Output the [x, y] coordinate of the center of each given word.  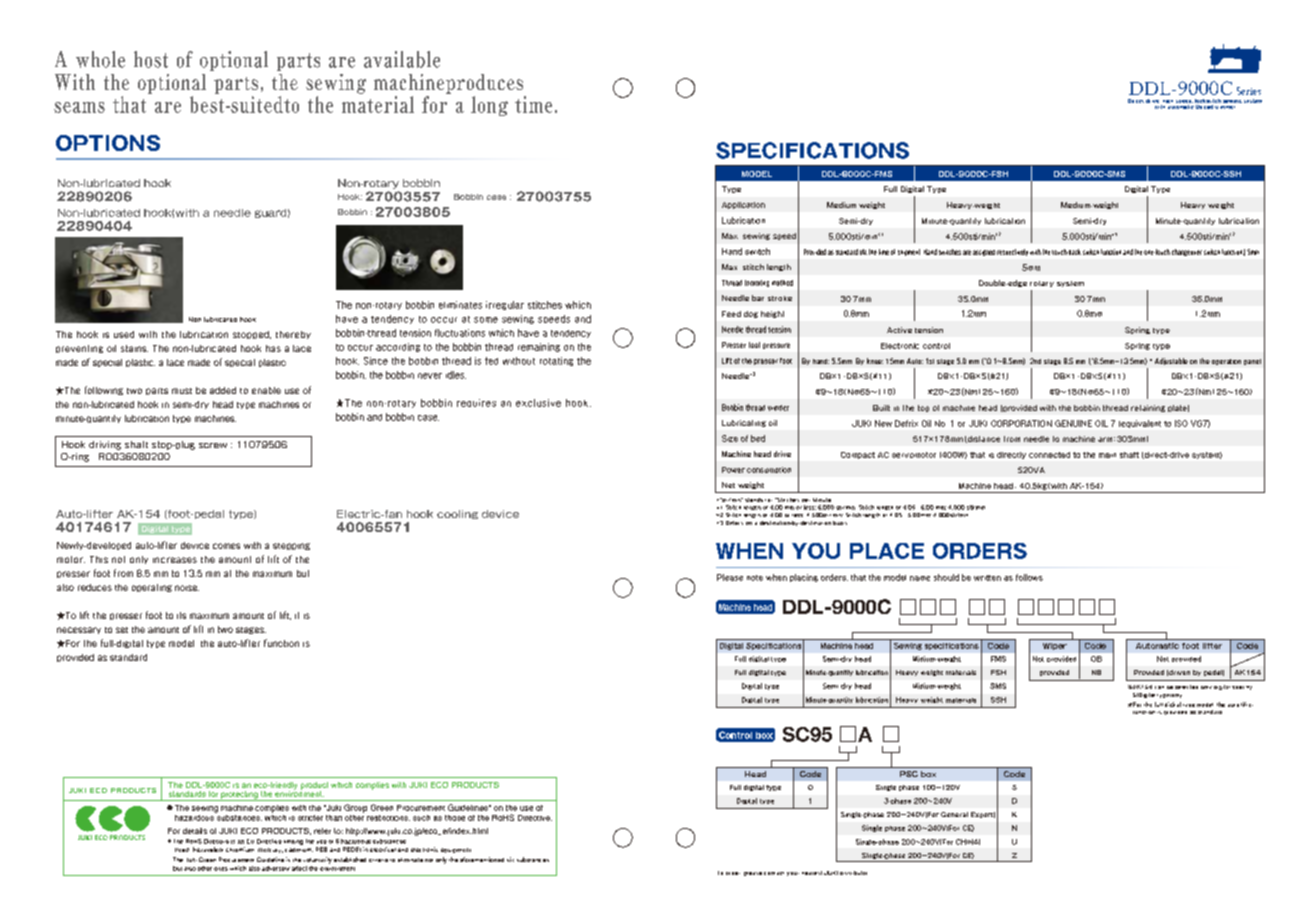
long [489, 106]
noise [187, 588]
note [755, 578]
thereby [293, 335]
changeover [1187, 252]
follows [1029, 577]
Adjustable [1171, 361]
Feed [731, 314]
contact [774, 873]
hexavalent [208, 849]
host [151, 59]
